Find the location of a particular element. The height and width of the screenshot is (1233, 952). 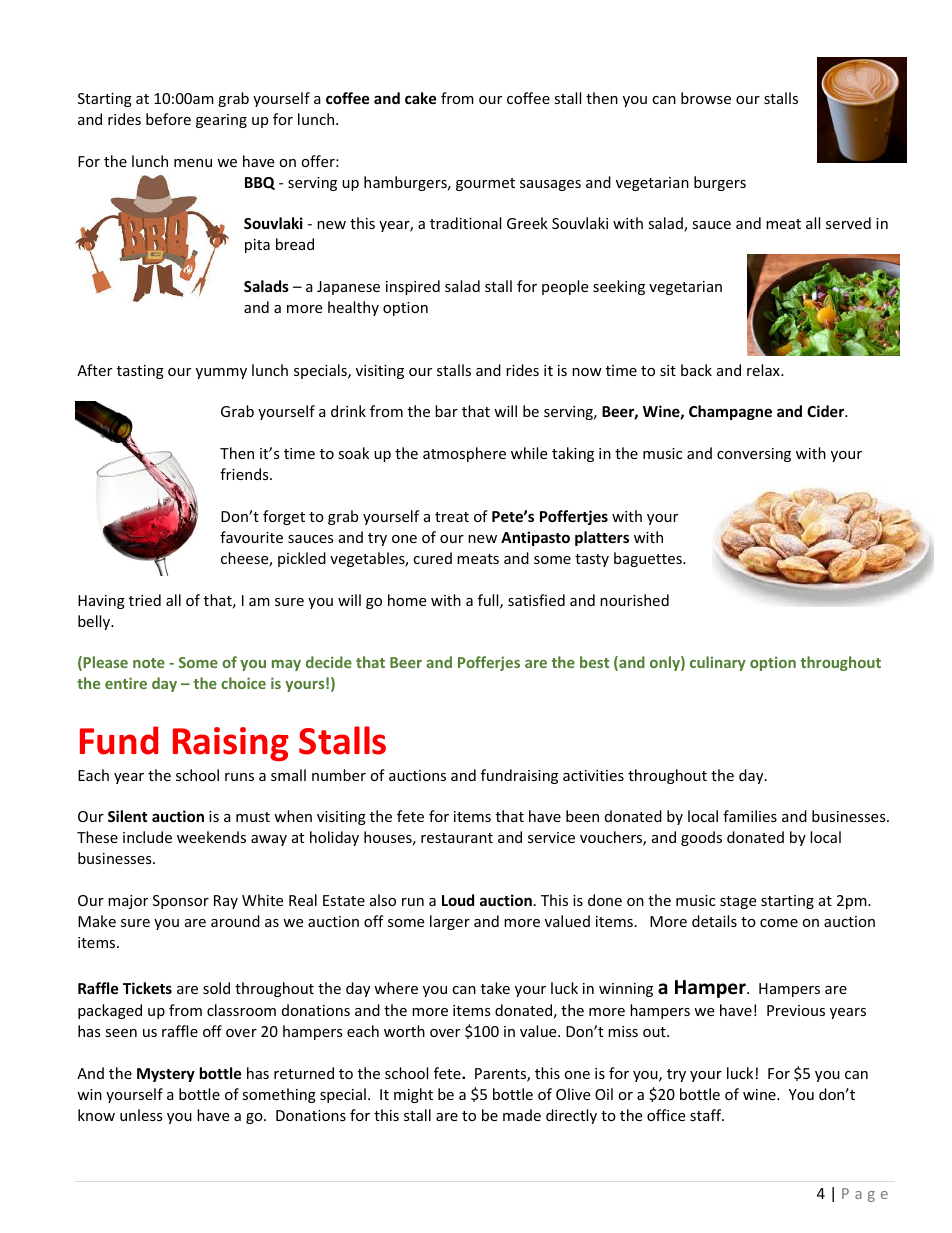

cake is located at coordinates (421, 98).
